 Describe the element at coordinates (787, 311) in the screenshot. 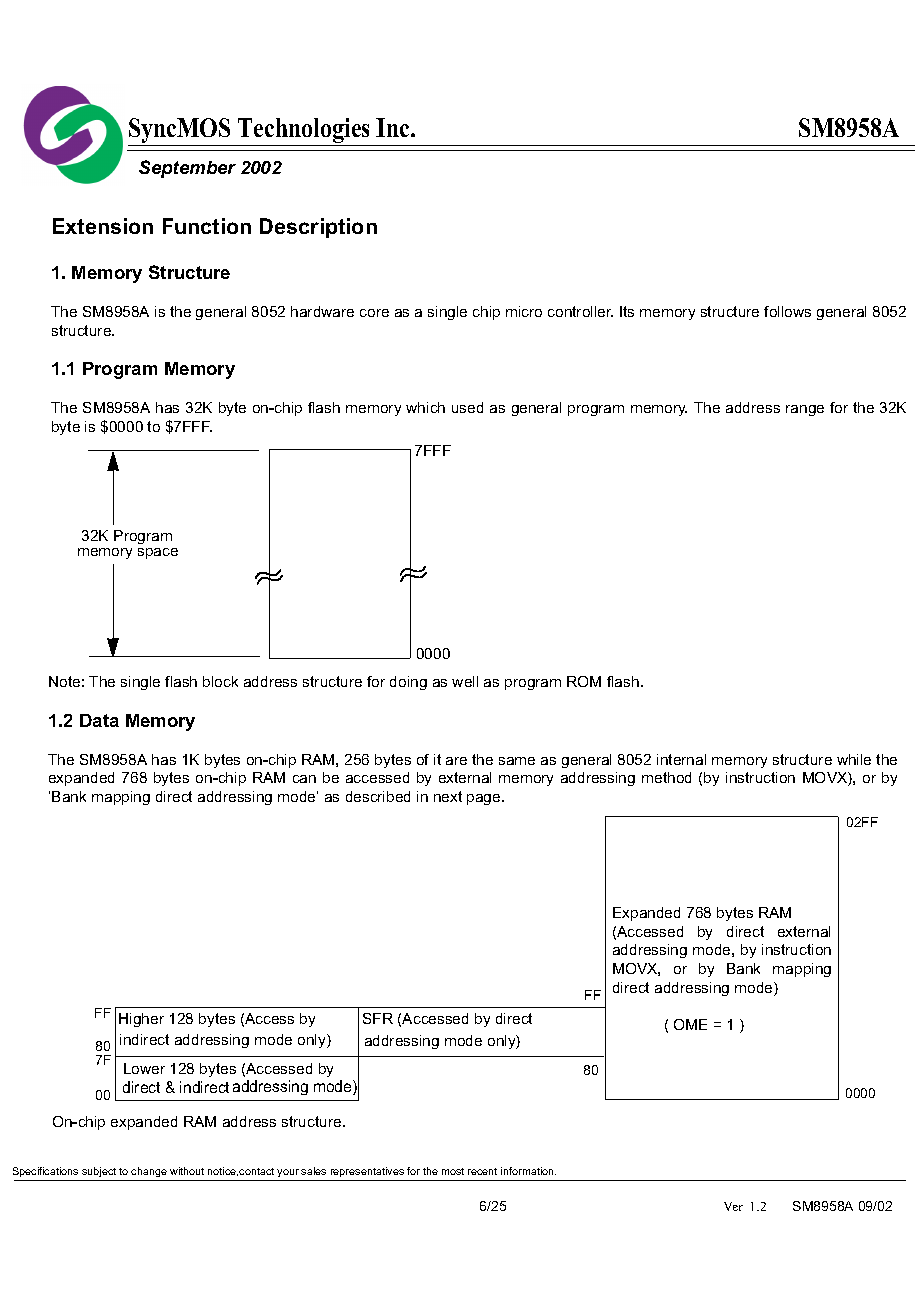

I see `follows` at that location.
